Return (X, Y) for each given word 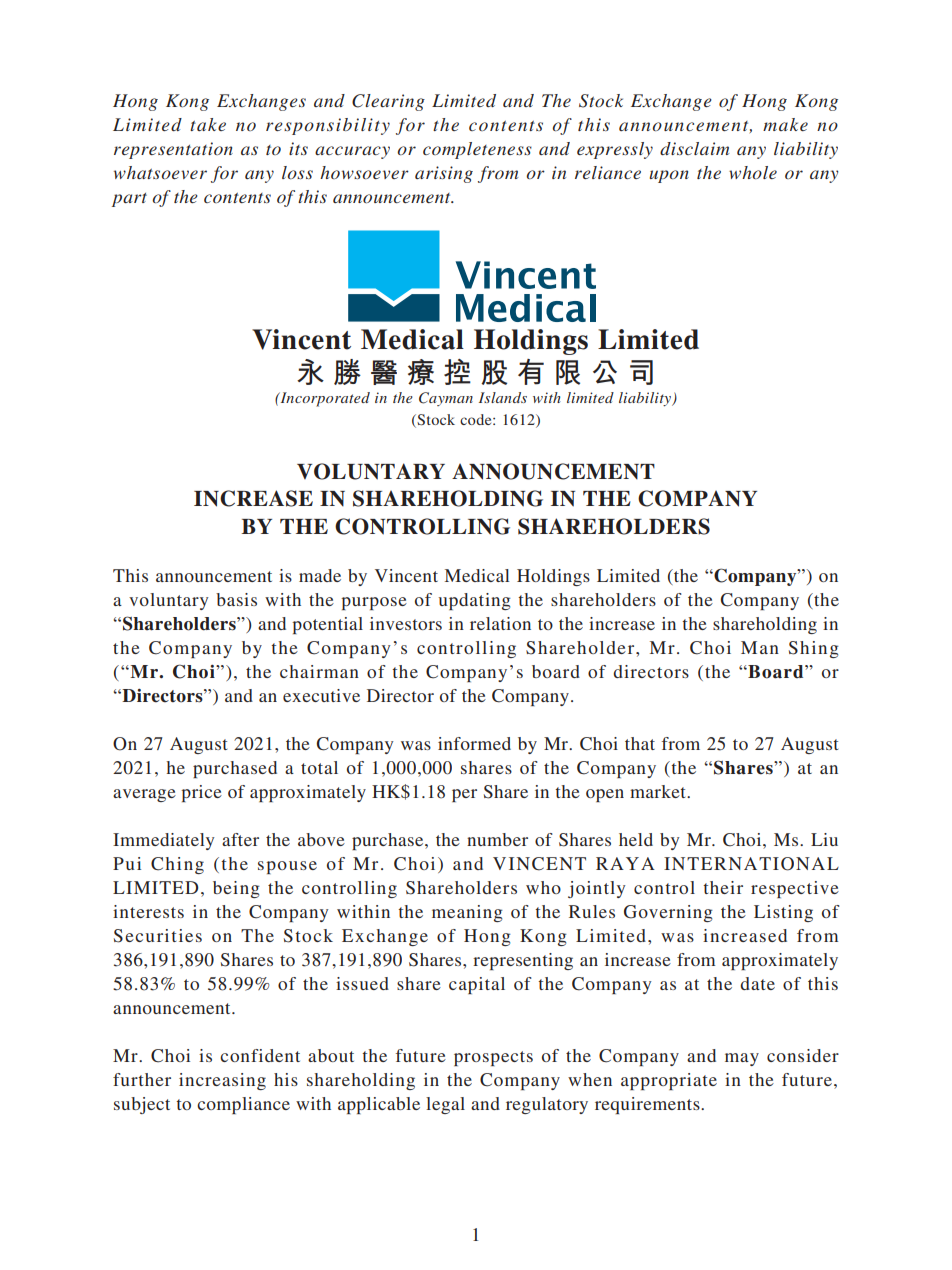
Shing (814, 649)
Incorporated (324, 399)
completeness (477, 150)
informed (474, 743)
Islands (503, 397)
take (208, 124)
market (659, 791)
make (785, 124)
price (201, 793)
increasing (222, 1081)
